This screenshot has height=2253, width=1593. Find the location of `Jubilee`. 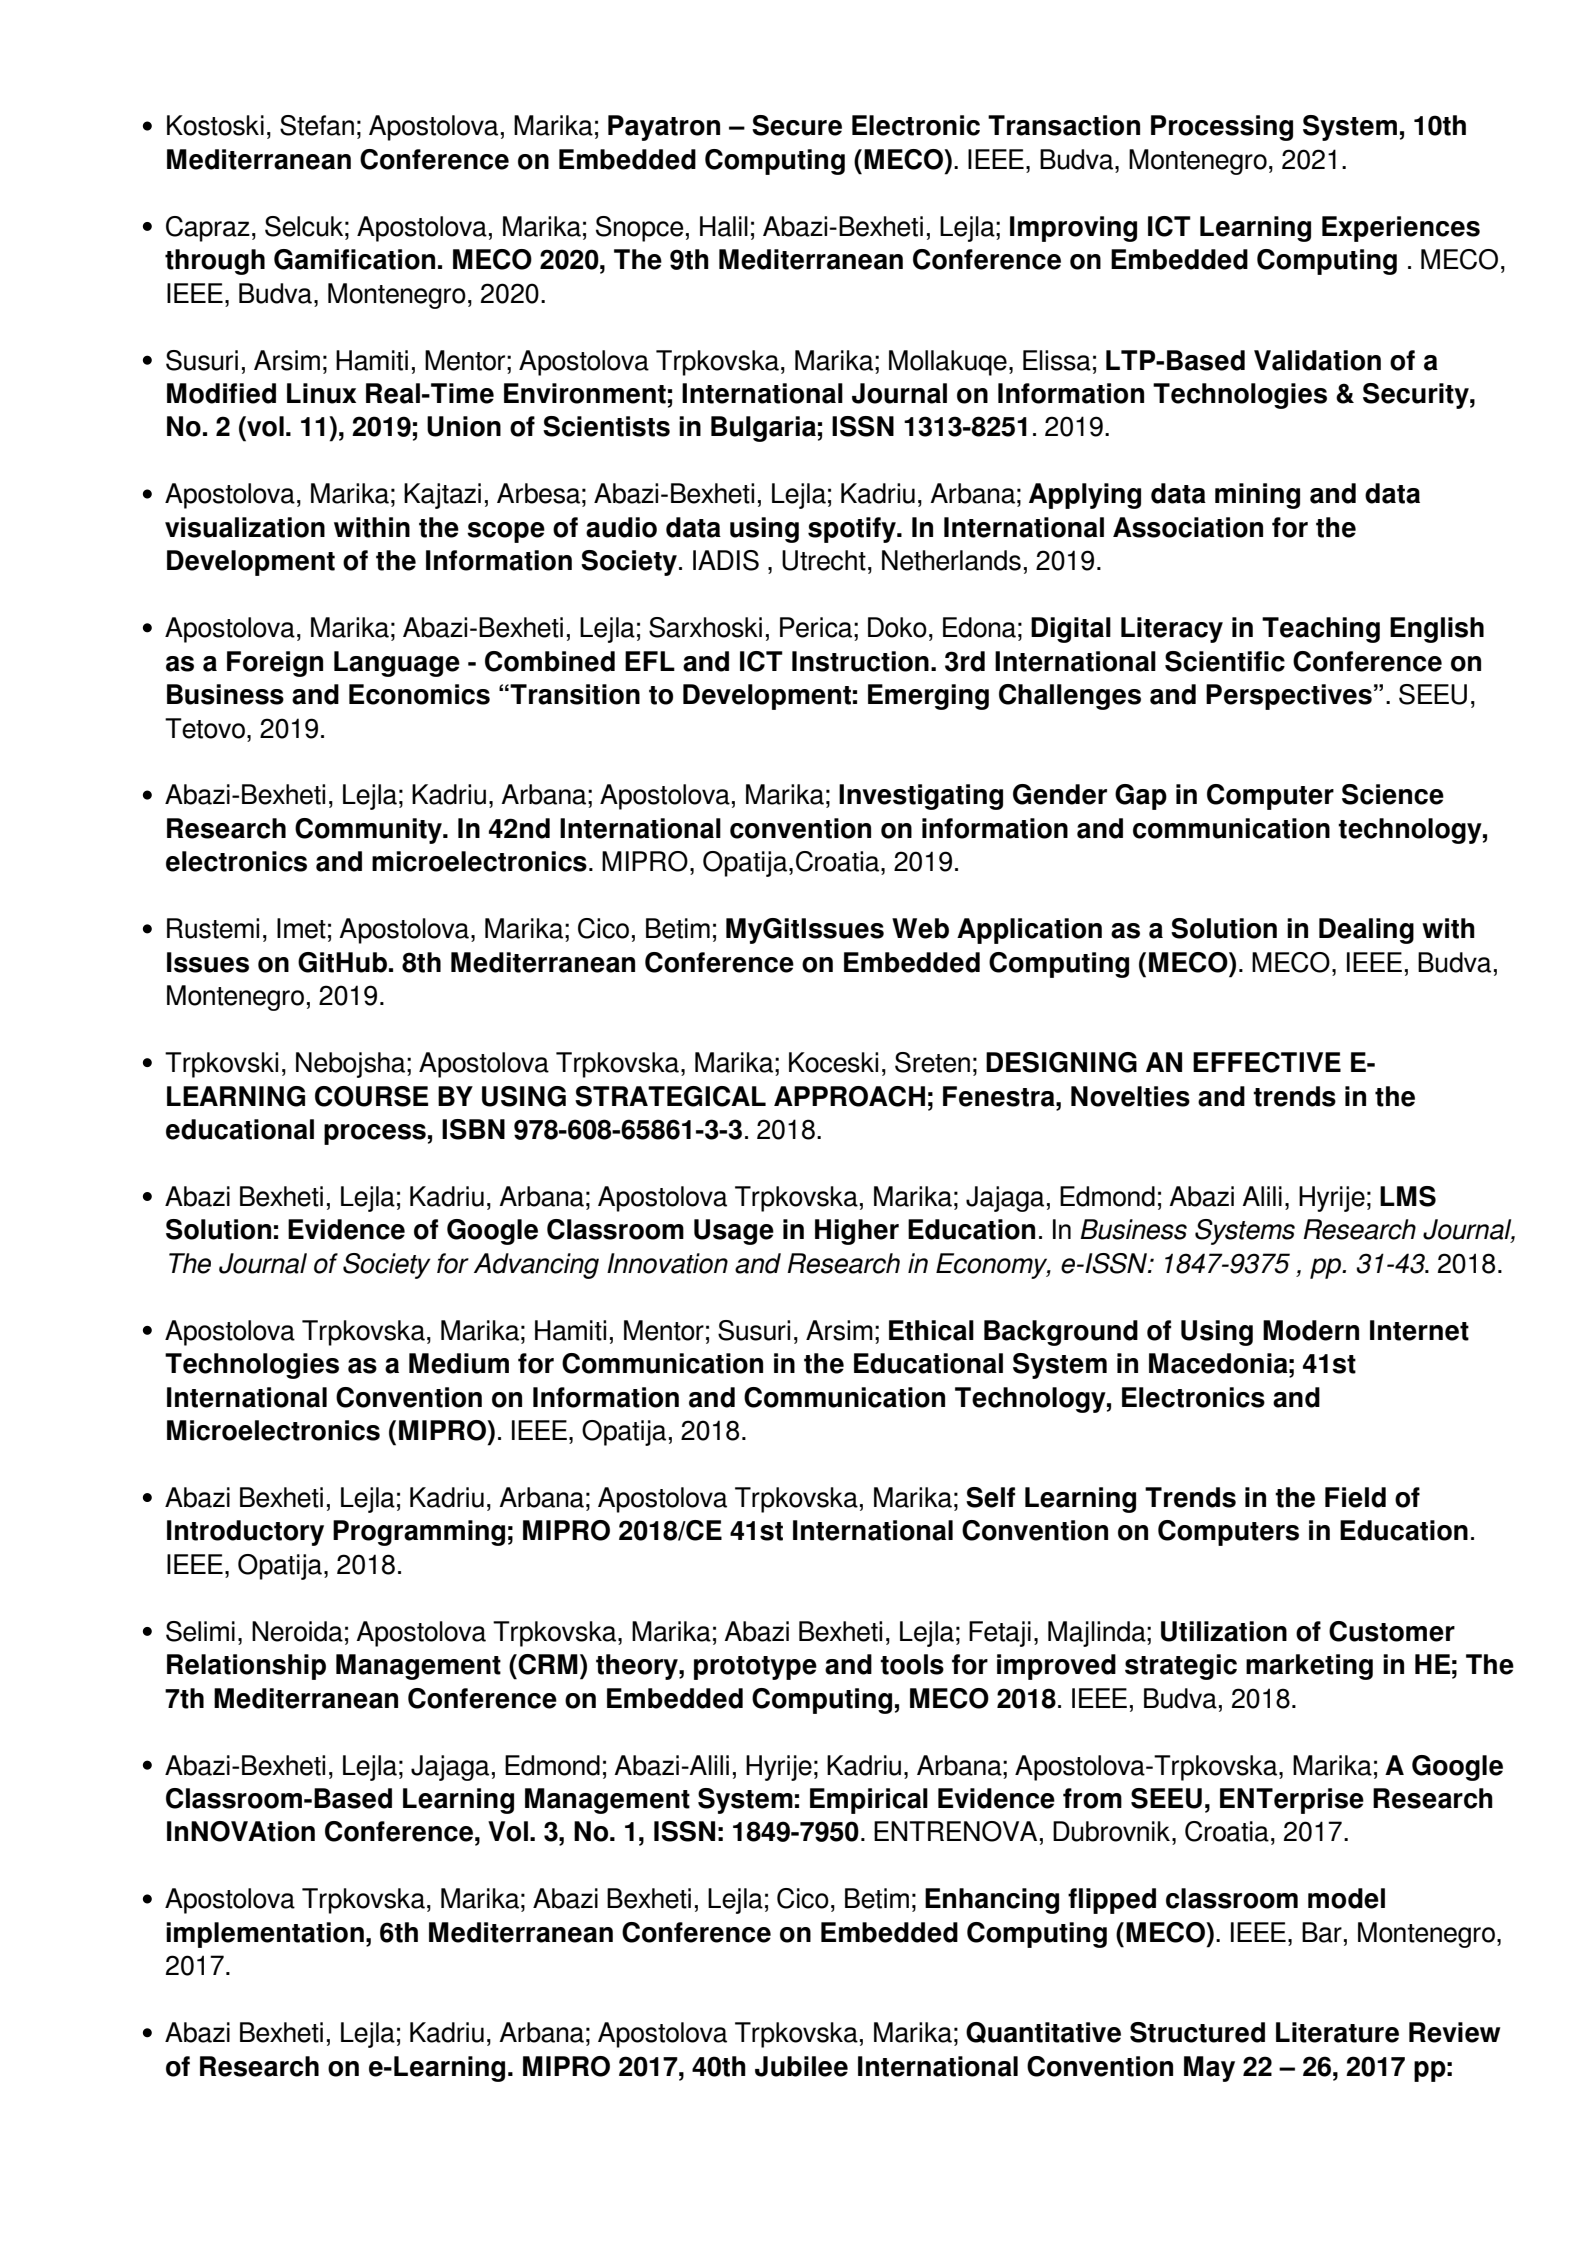

Jubilee is located at coordinates (801, 2066).
